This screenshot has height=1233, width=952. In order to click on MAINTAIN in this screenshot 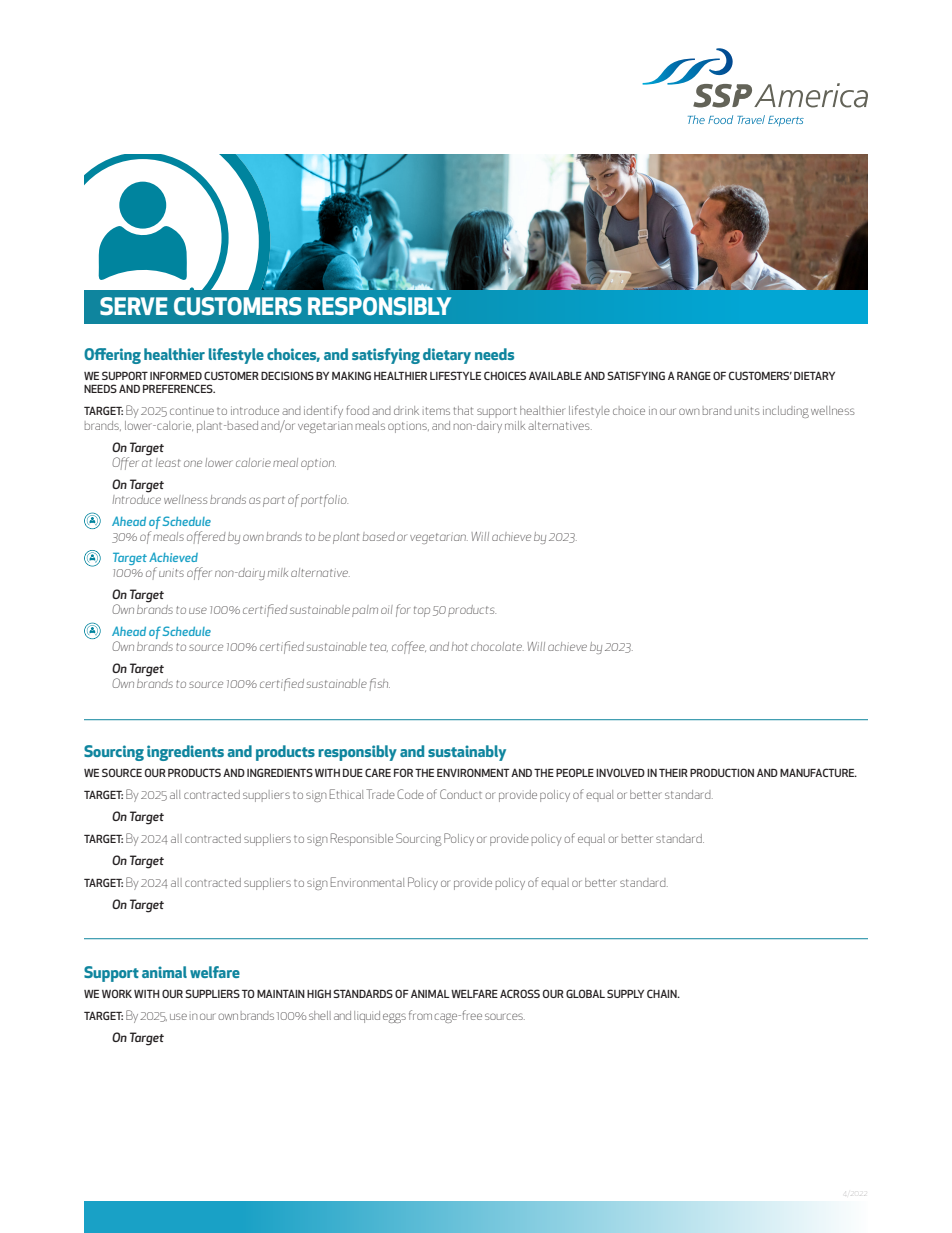, I will do `click(281, 993)`.
